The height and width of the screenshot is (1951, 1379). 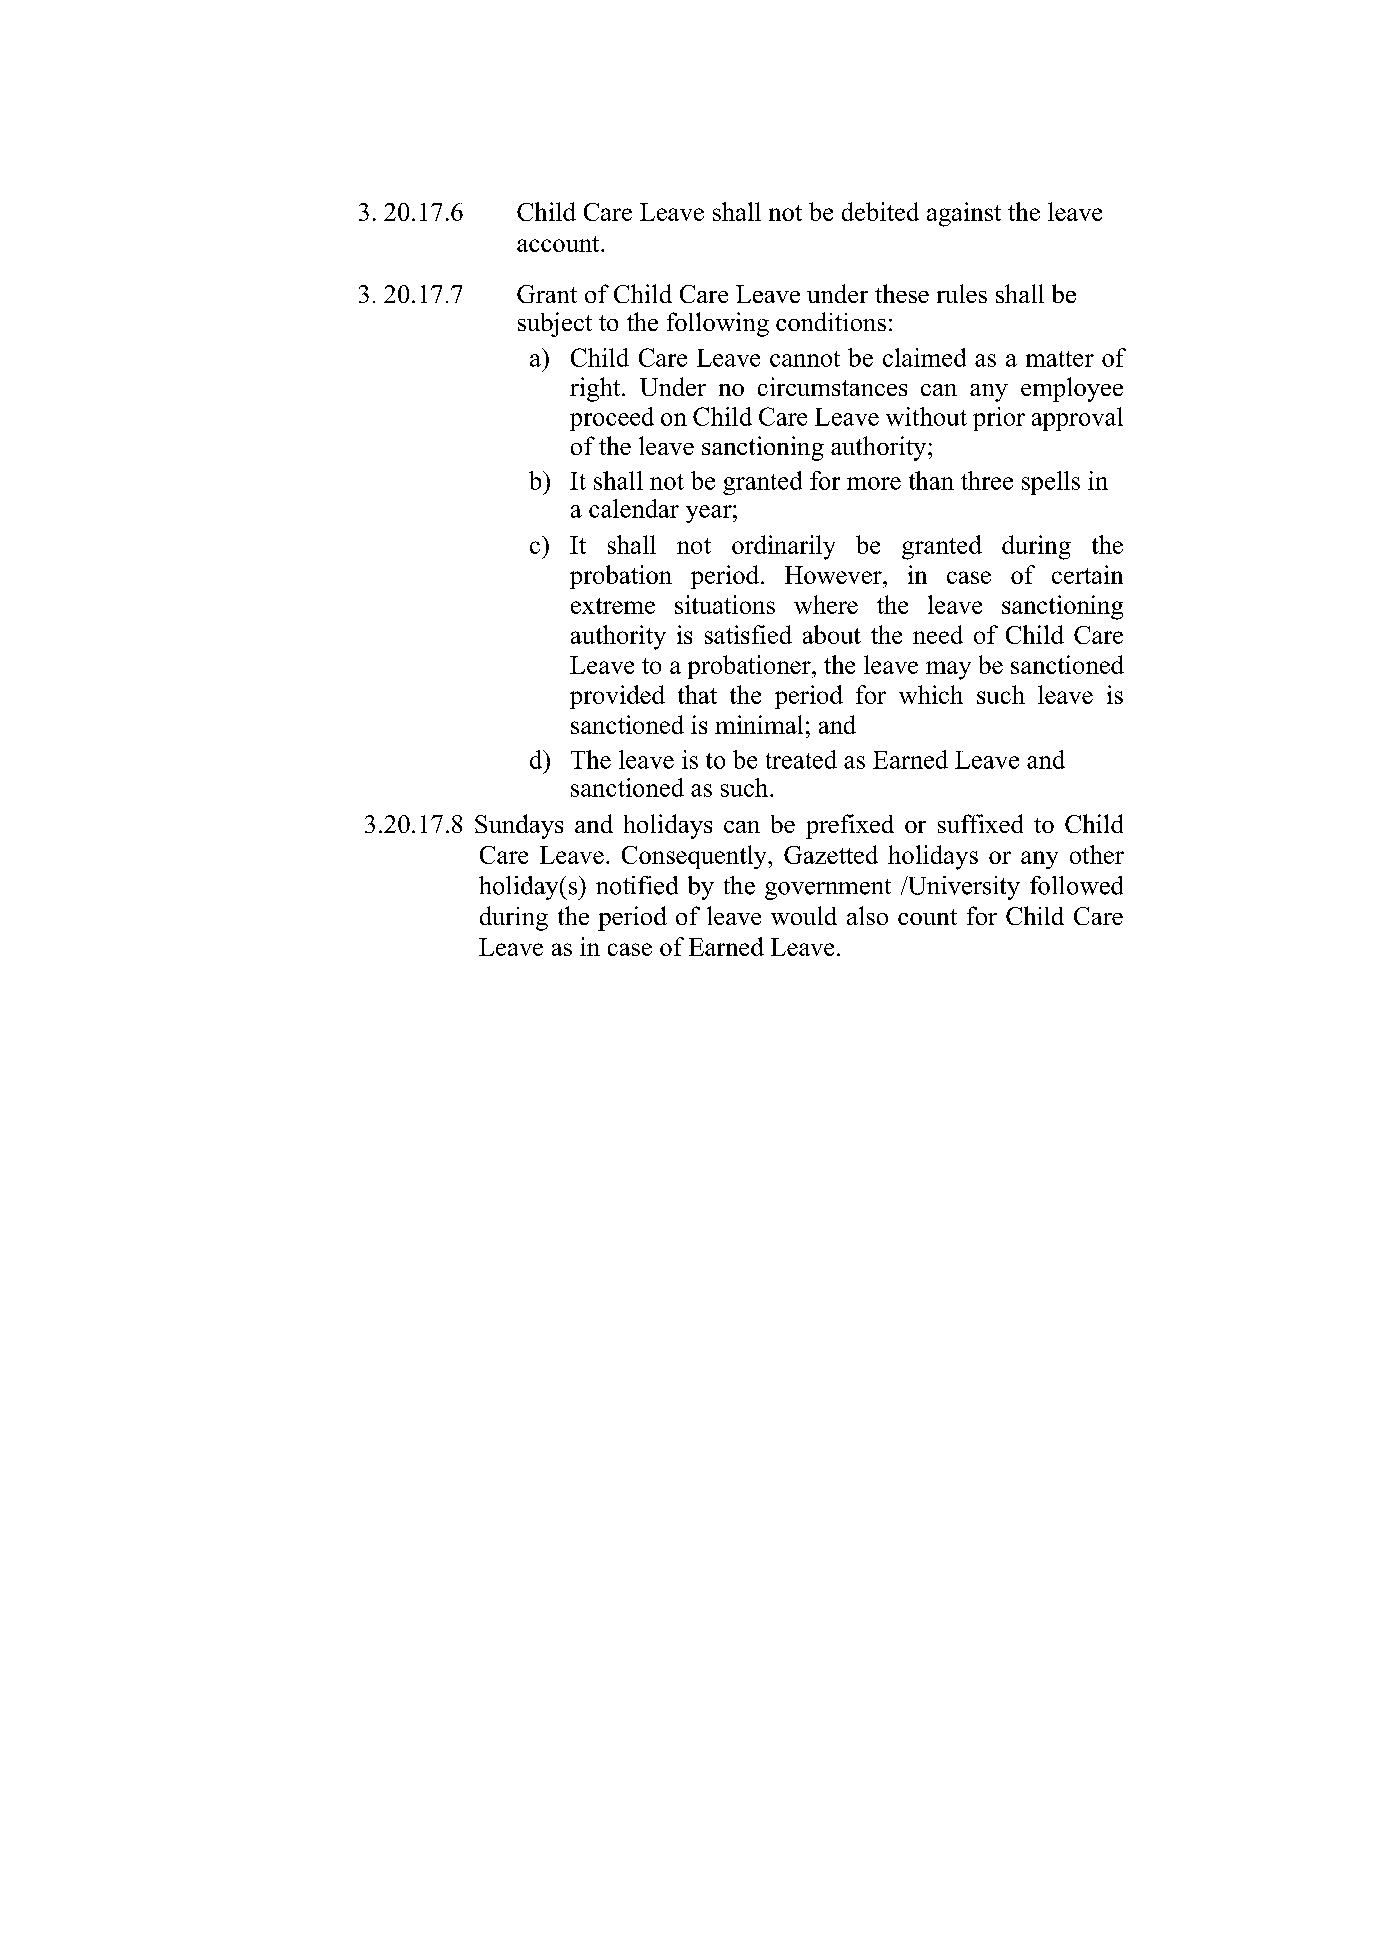 What do you see at coordinates (612, 419) in the screenshot?
I see `proceed` at bounding box center [612, 419].
